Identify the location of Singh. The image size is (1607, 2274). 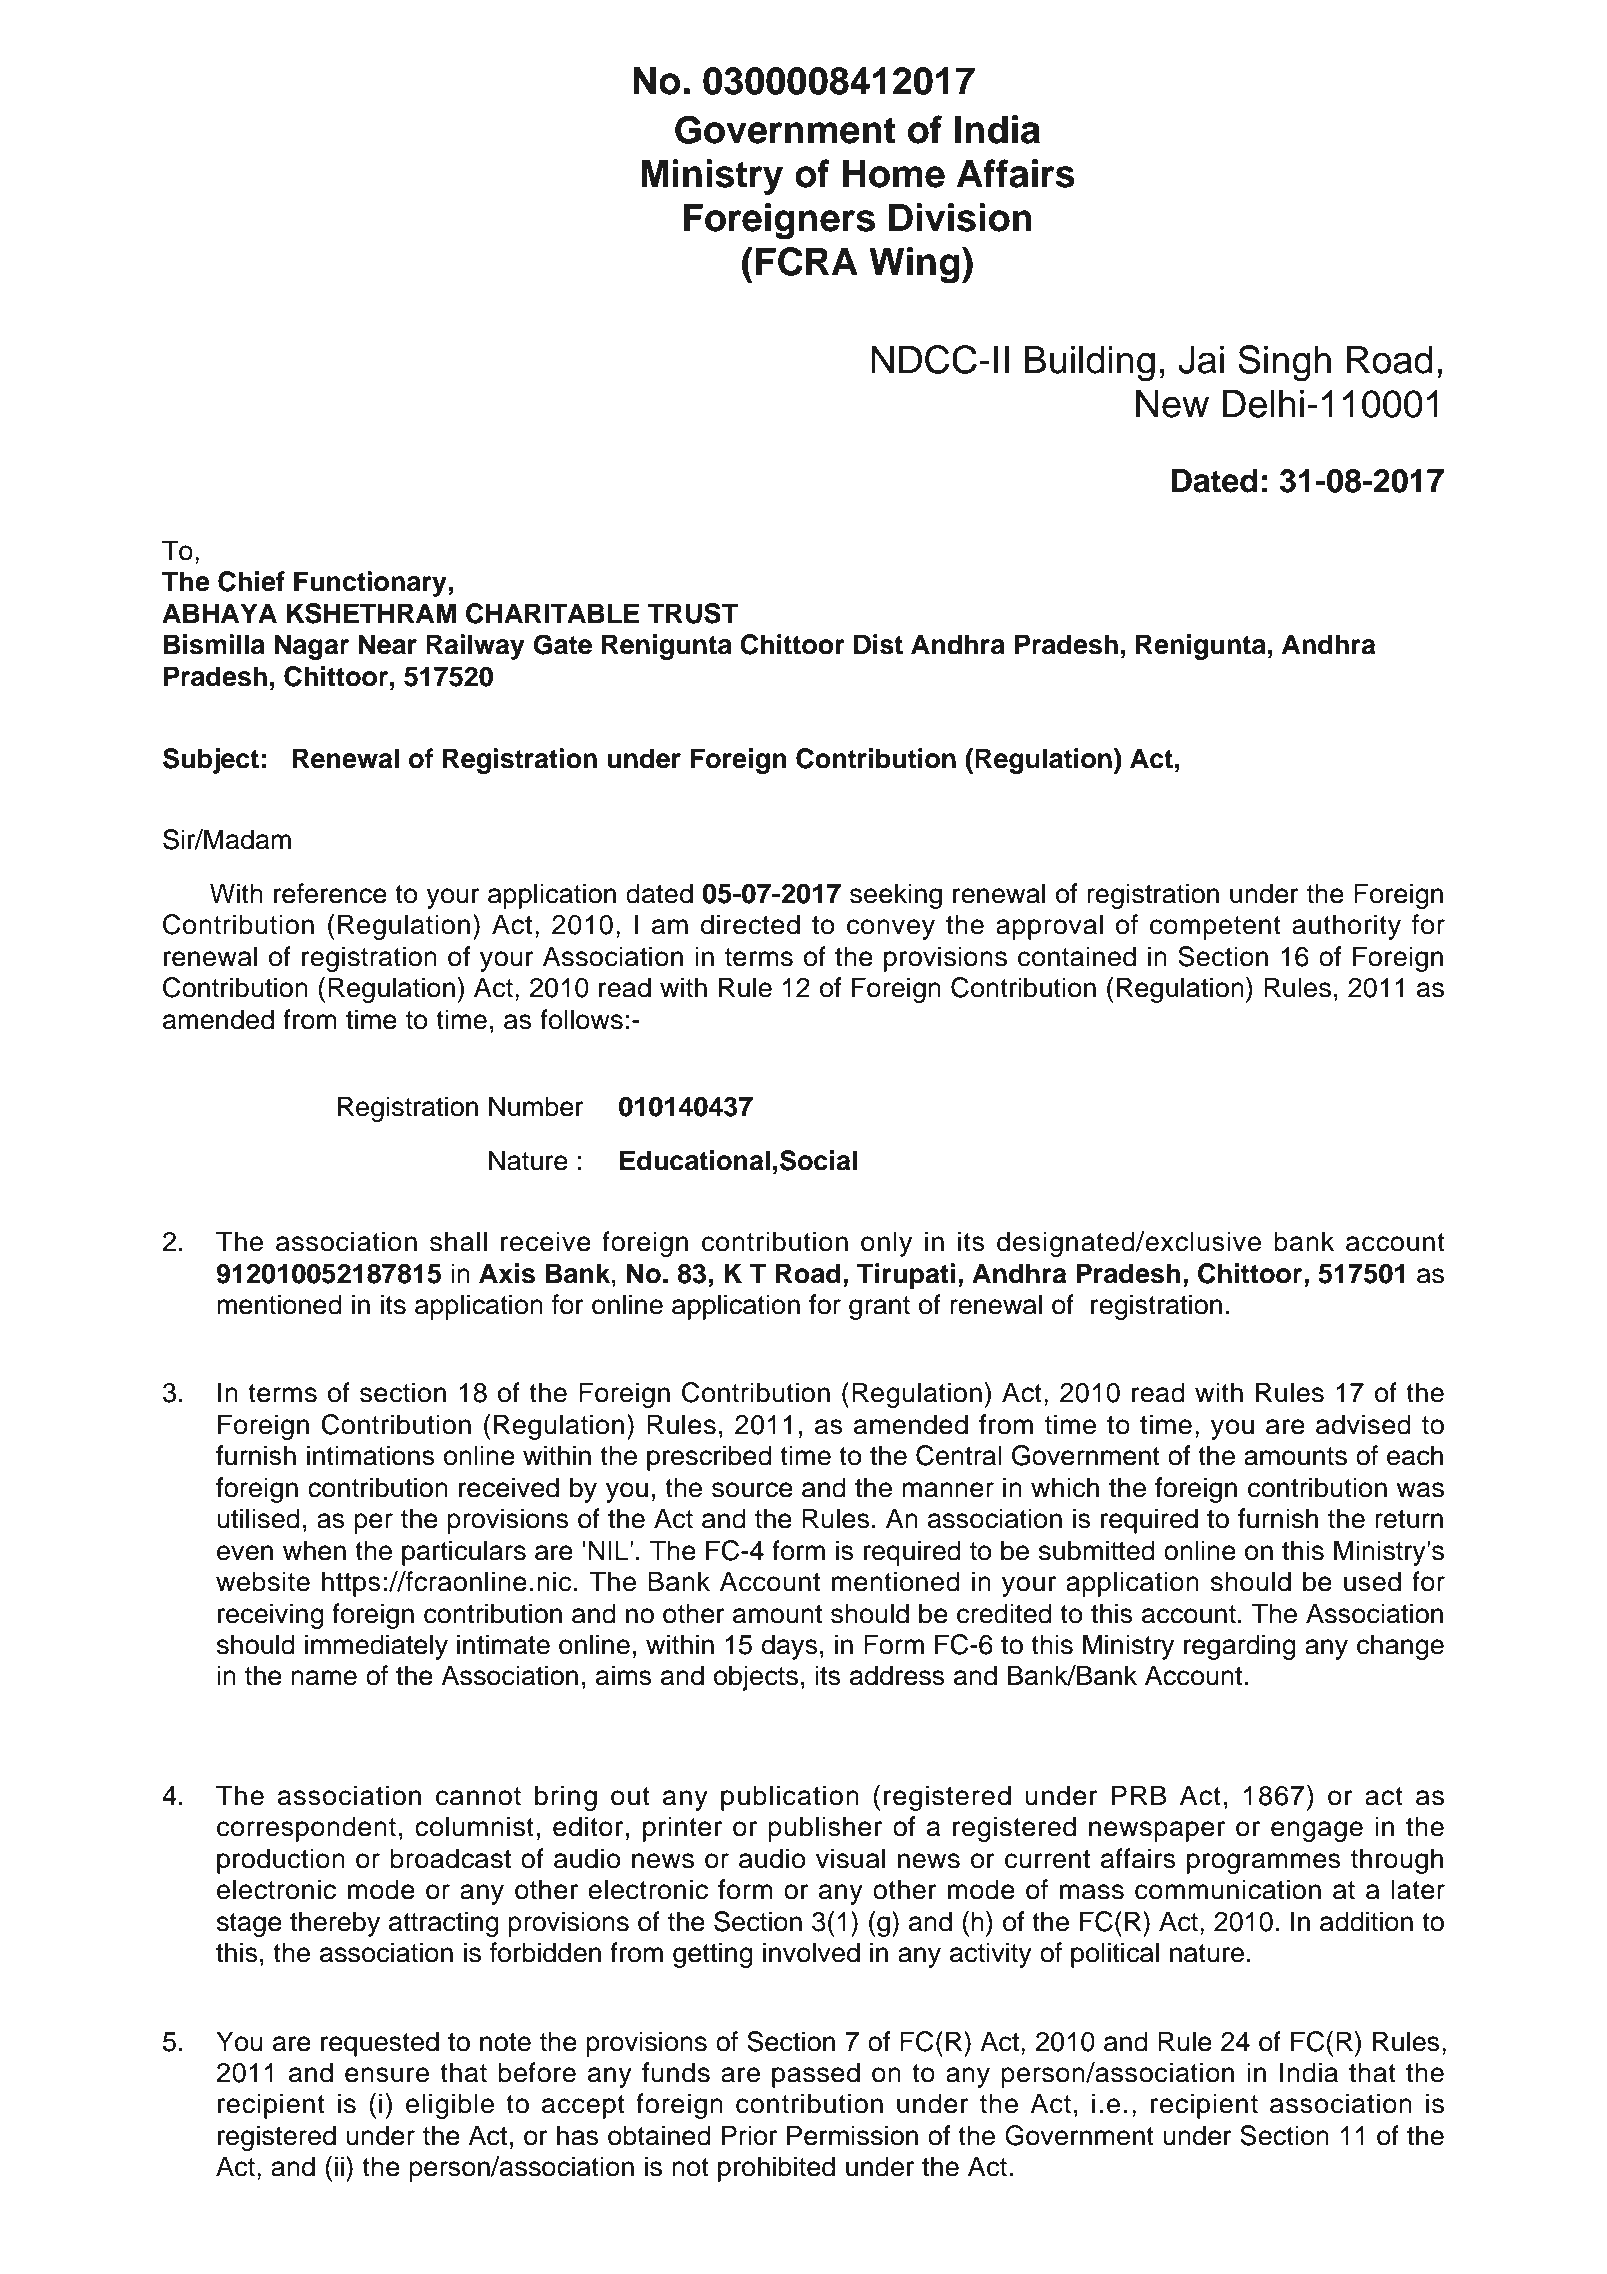
(1284, 363).
